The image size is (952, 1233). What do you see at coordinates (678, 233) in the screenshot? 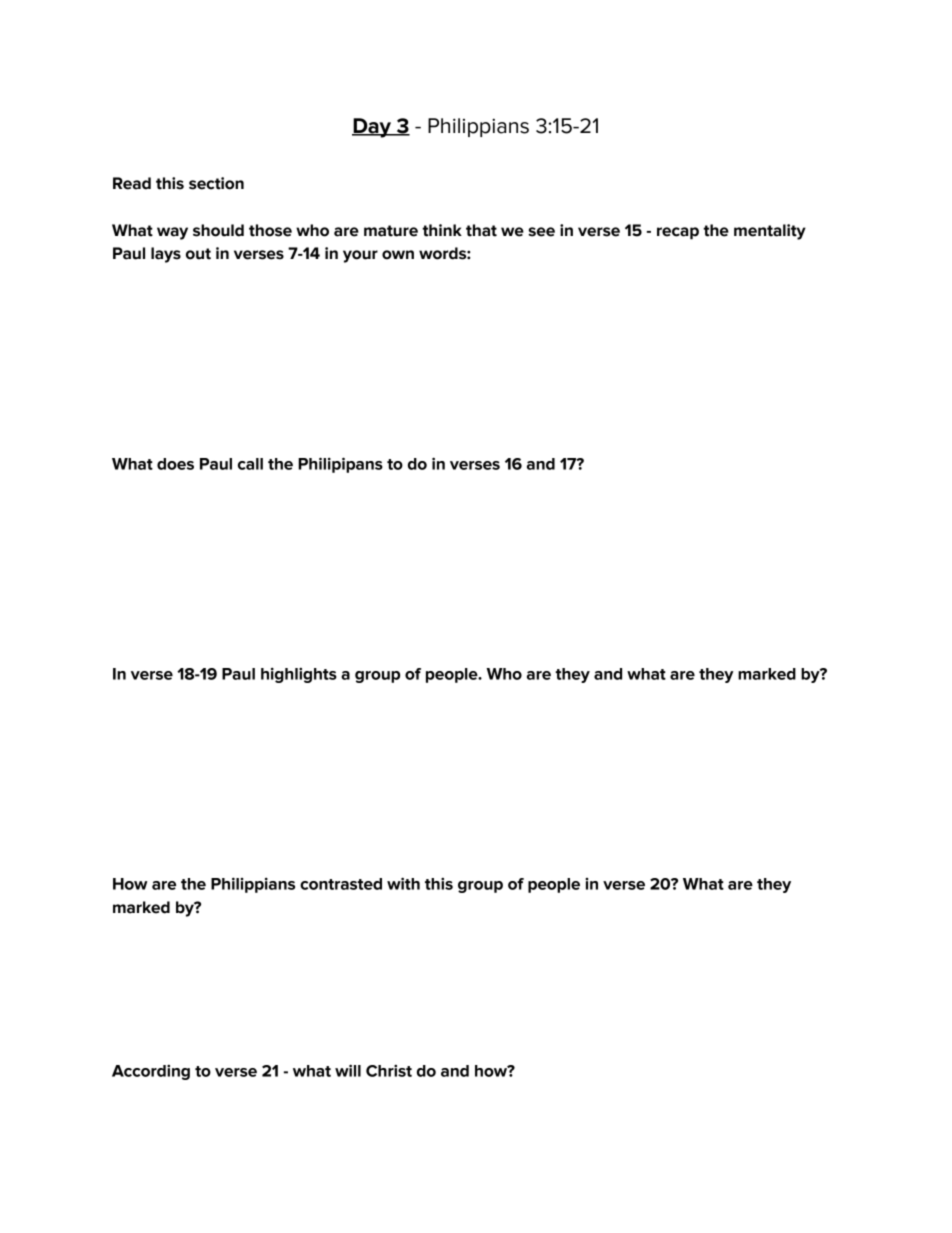
I see `recap` at bounding box center [678, 233].
